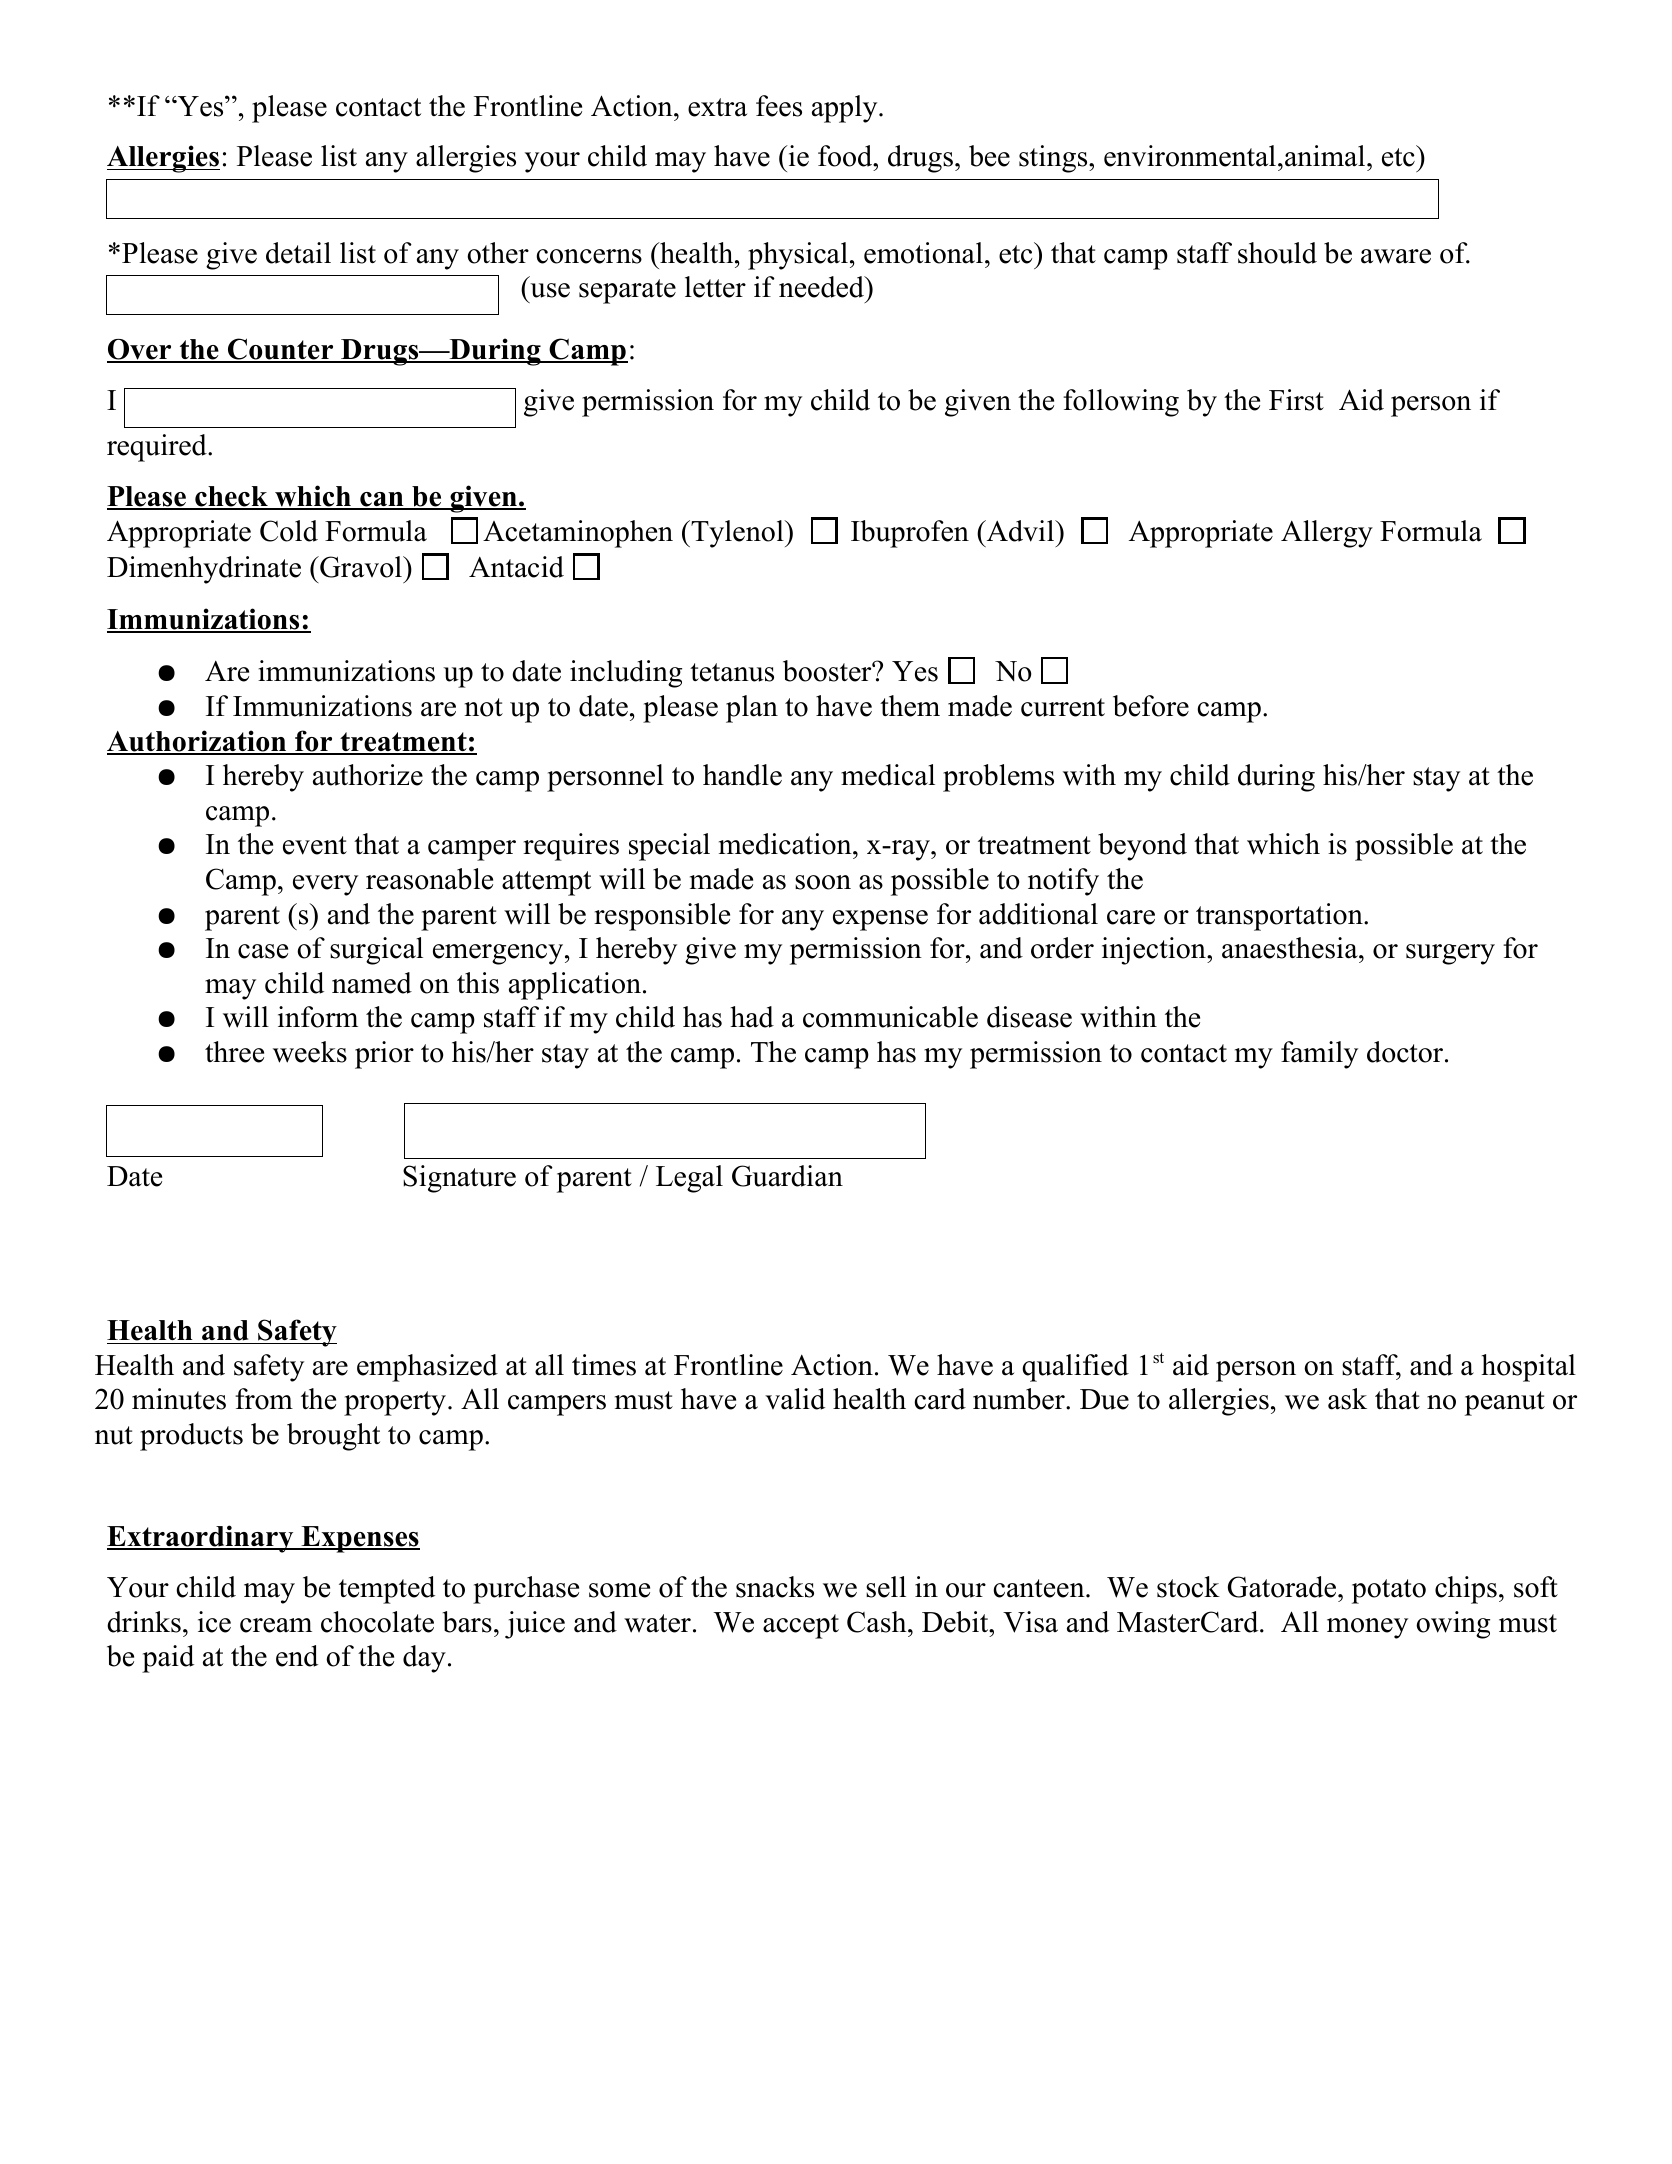  What do you see at coordinates (888, 775) in the document?
I see `medical` at bounding box center [888, 775].
